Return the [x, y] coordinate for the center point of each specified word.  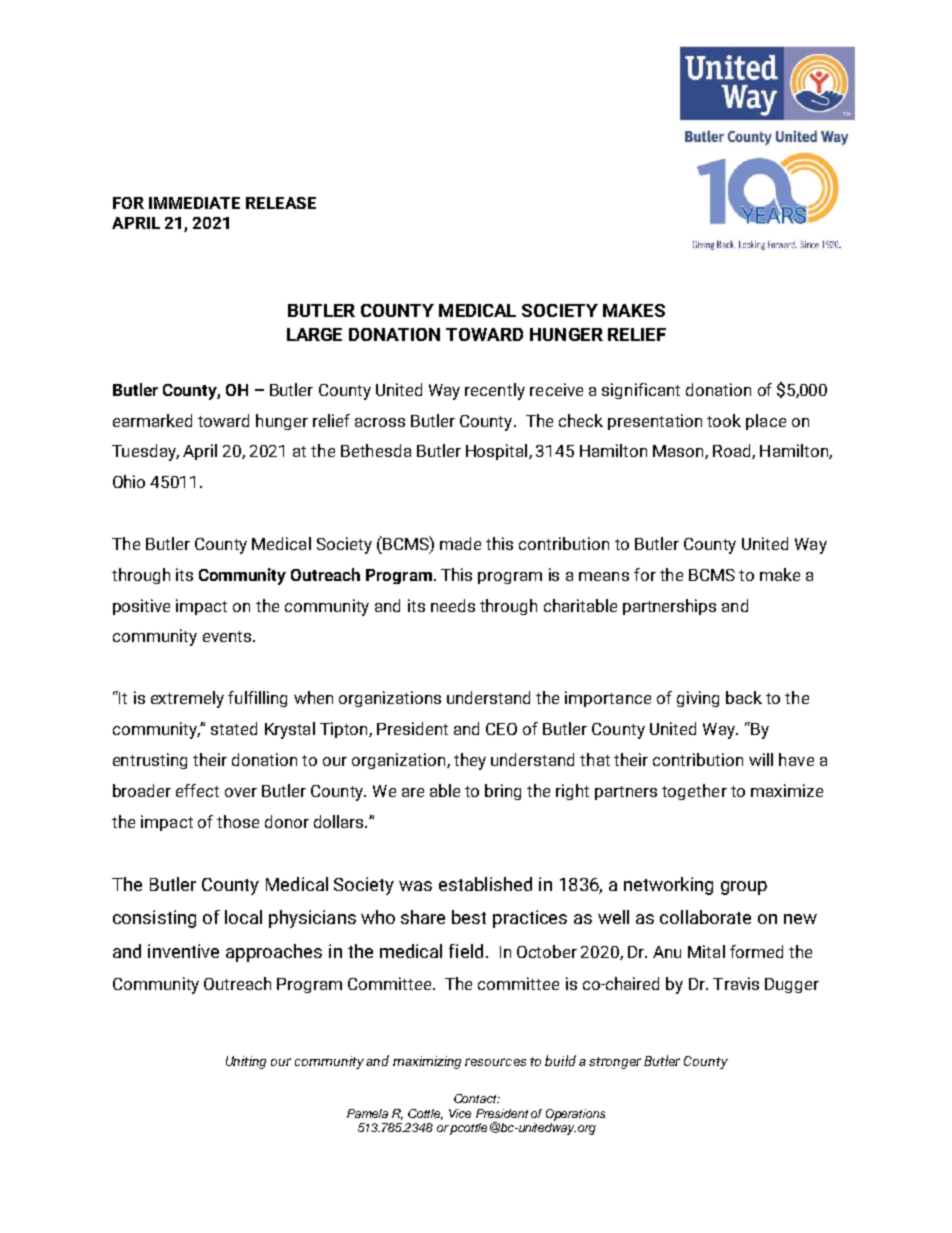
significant [641, 391]
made [460, 543]
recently [495, 391]
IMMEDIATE [194, 203]
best [469, 917]
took [724, 420]
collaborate [705, 917]
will [761, 759]
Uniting [246, 1062]
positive [141, 607]
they [470, 761]
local [243, 917]
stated [234, 728]
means [604, 576]
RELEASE [281, 203]
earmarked [152, 420]
